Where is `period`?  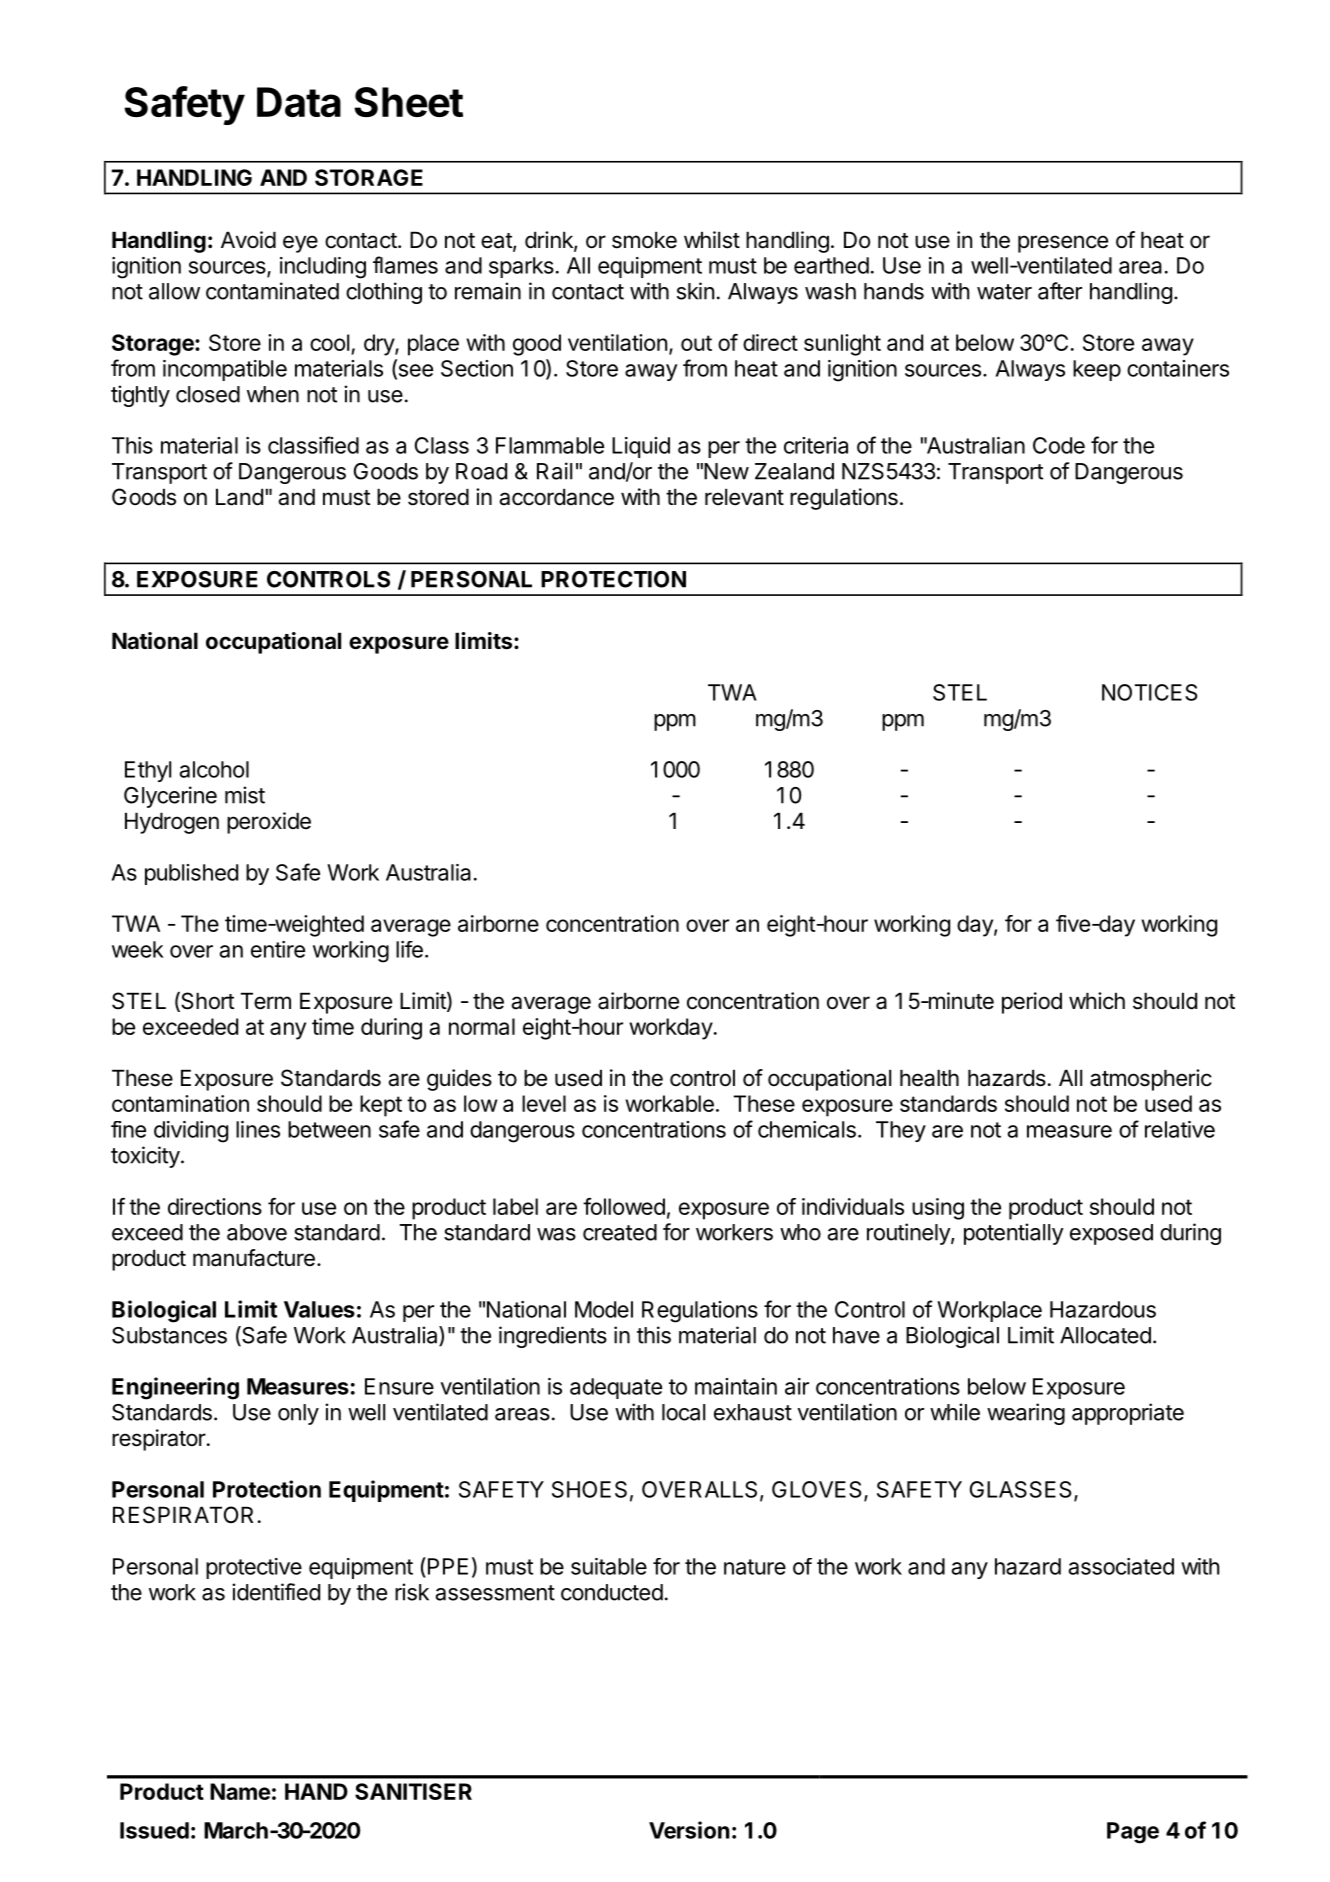 period is located at coordinates (1032, 1003).
